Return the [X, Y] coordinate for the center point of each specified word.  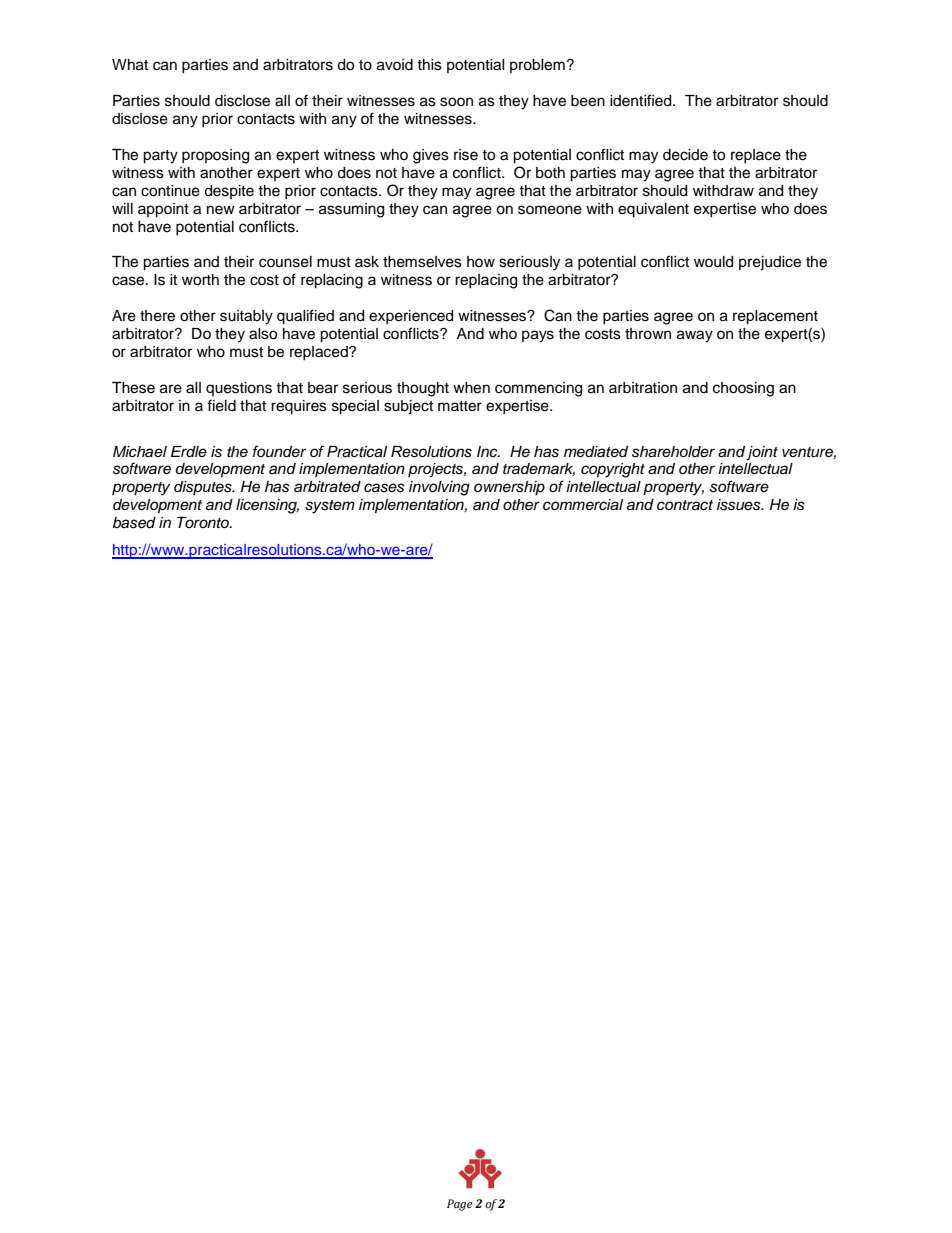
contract [685, 505]
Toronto [204, 522]
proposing [215, 156]
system [330, 507]
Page [460, 1205]
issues [740, 505]
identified [642, 100]
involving [439, 488]
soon [456, 102]
